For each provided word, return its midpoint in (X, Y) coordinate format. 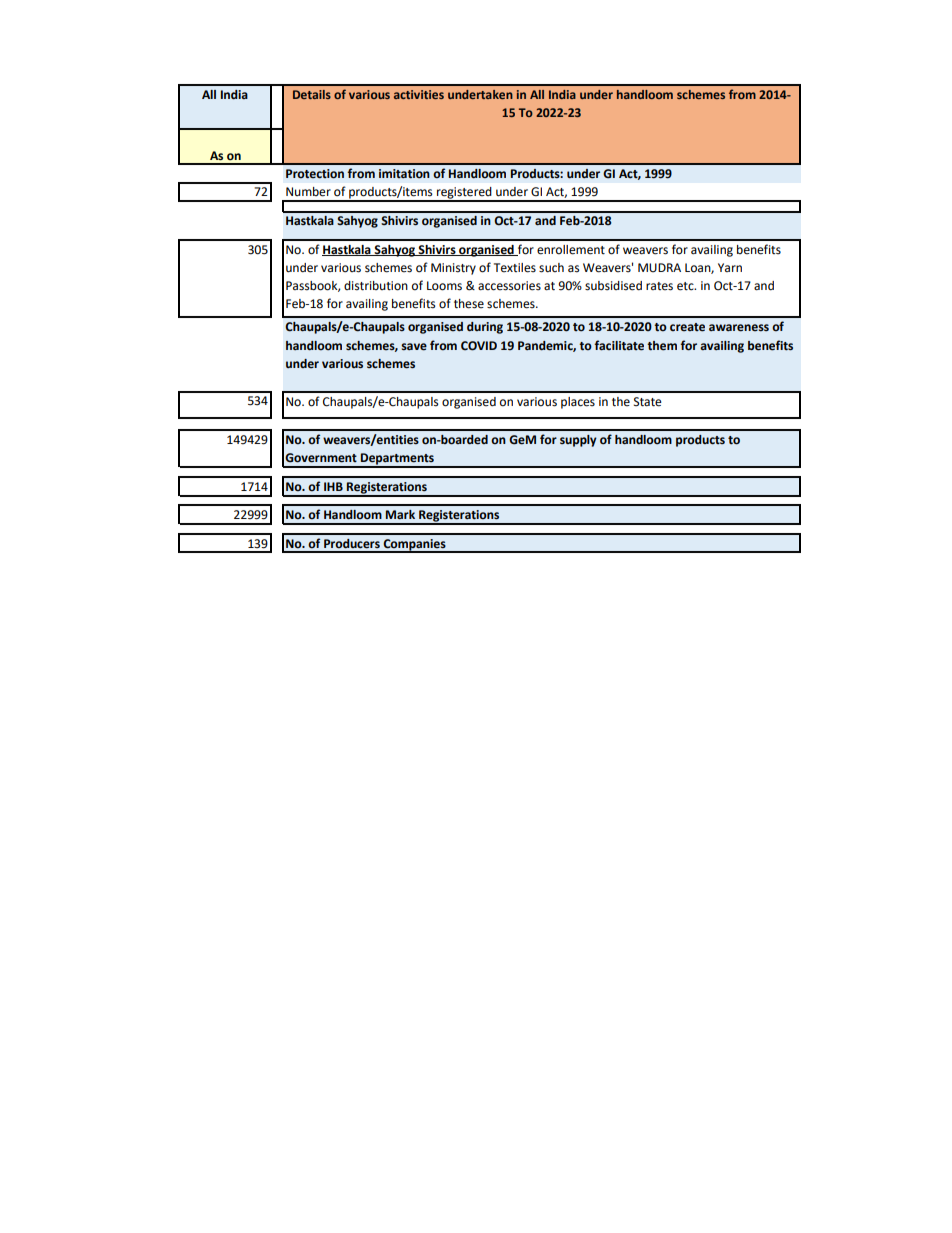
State (648, 402)
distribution (376, 286)
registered (464, 194)
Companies (414, 546)
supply (578, 441)
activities (419, 94)
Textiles (515, 268)
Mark (400, 514)
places (578, 403)
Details (312, 94)
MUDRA (659, 268)
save (414, 347)
